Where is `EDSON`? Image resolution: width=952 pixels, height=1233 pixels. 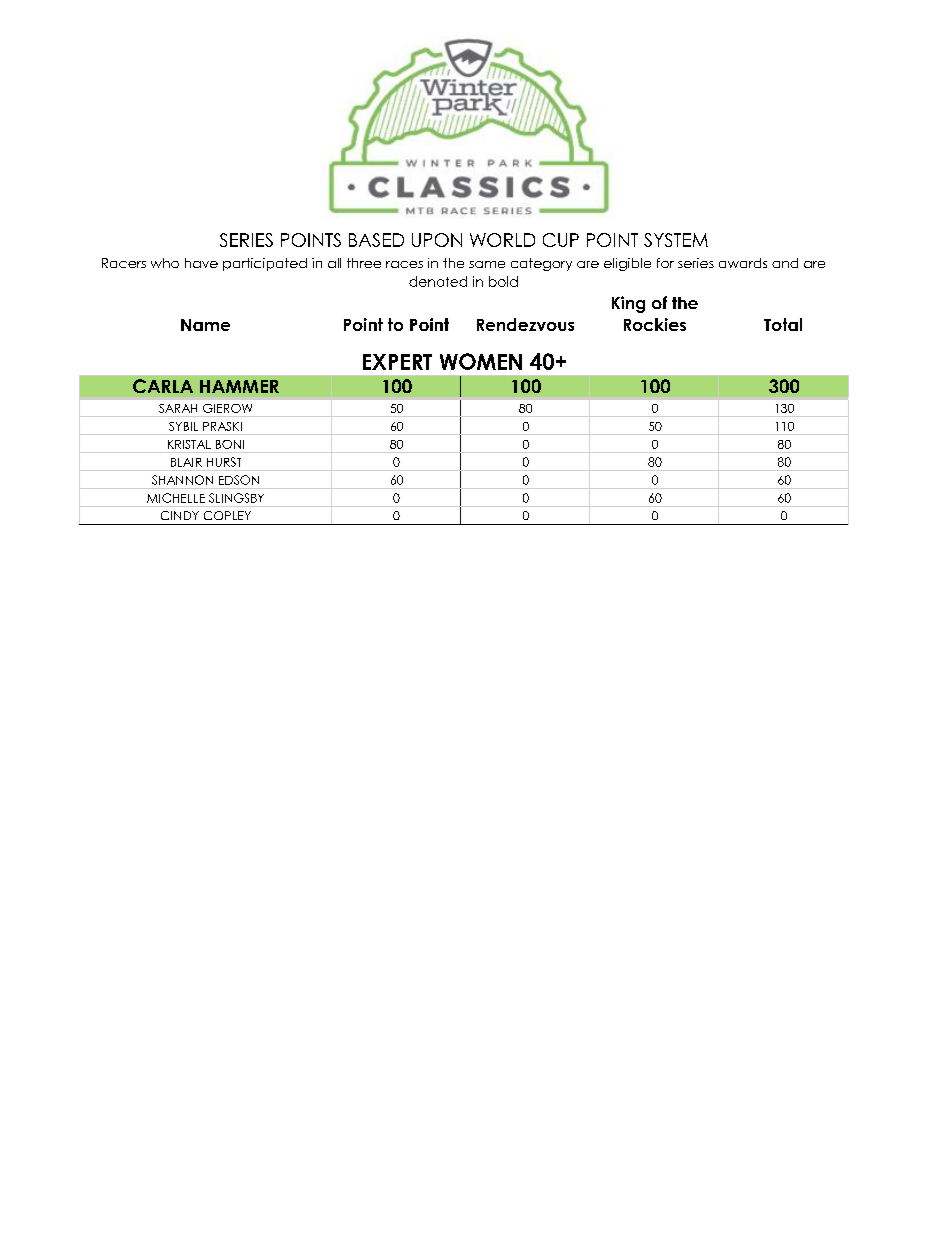
EDSON is located at coordinates (239, 480).
